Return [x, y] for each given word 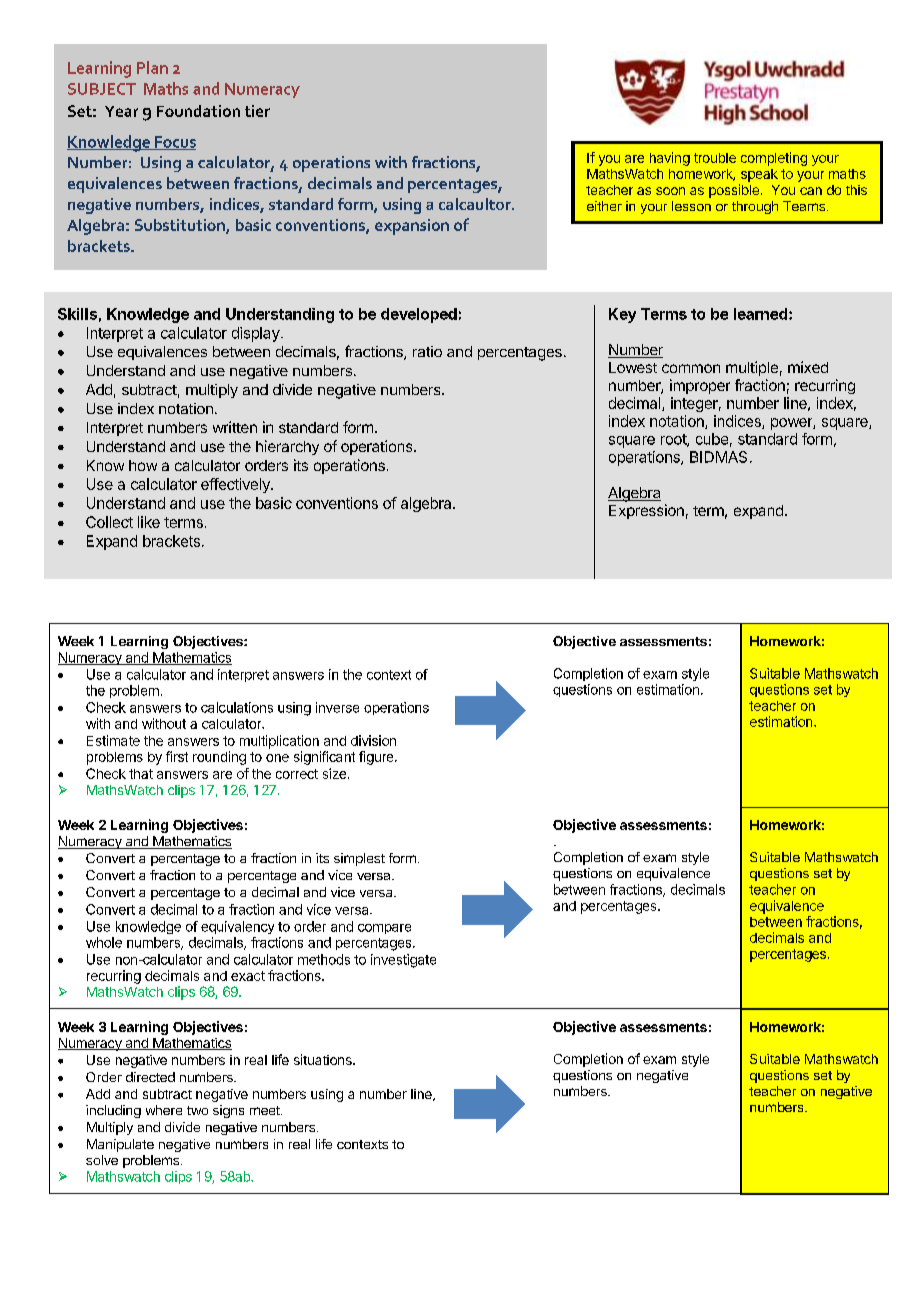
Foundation [198, 111]
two [197, 1110]
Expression [646, 511]
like [149, 522]
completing [774, 159]
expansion [412, 227]
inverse [337, 707]
